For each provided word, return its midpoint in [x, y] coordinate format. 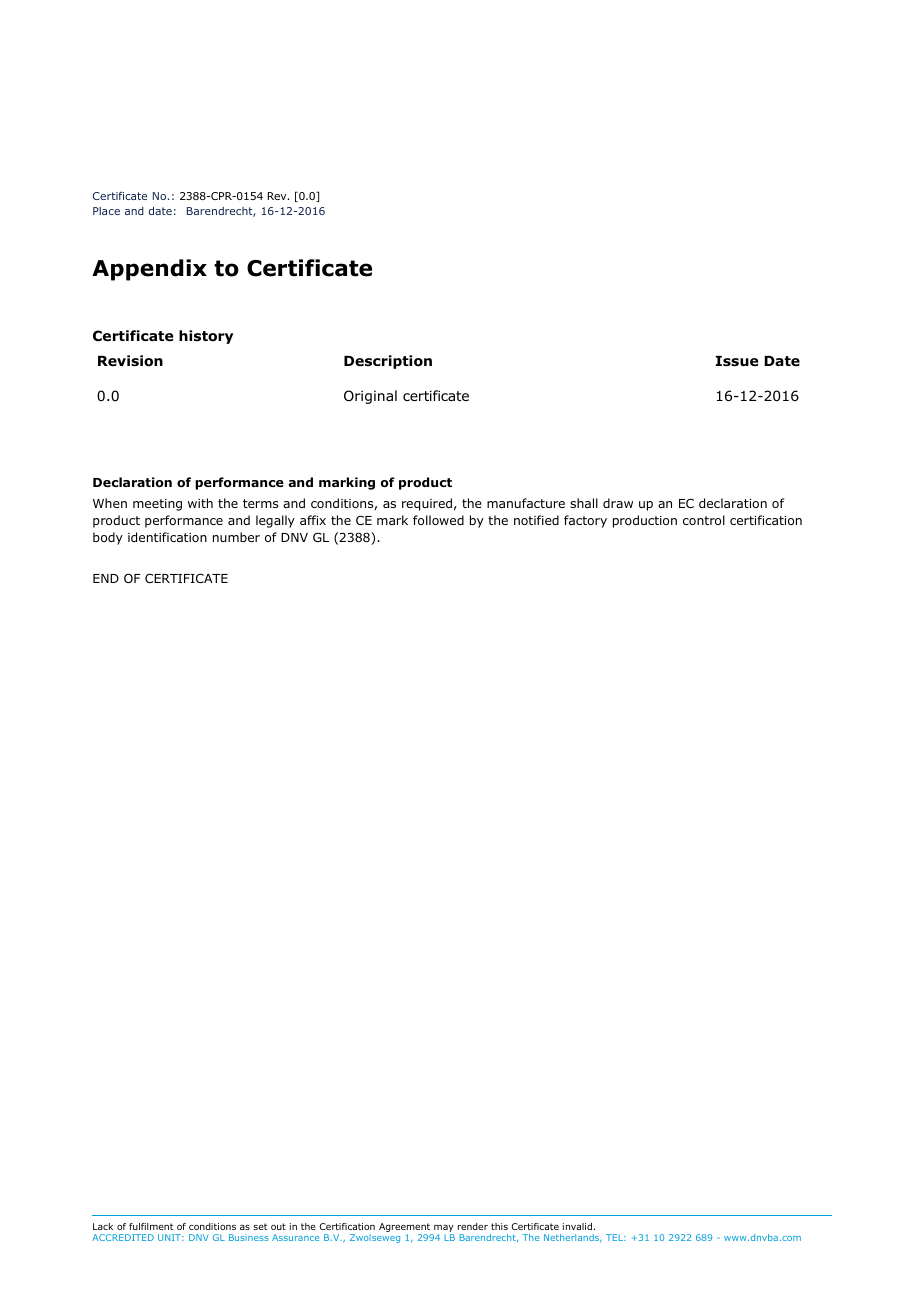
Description [388, 362]
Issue [737, 361]
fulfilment [151, 1226]
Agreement [406, 1229]
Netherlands [573, 1238]
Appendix [149, 270]
